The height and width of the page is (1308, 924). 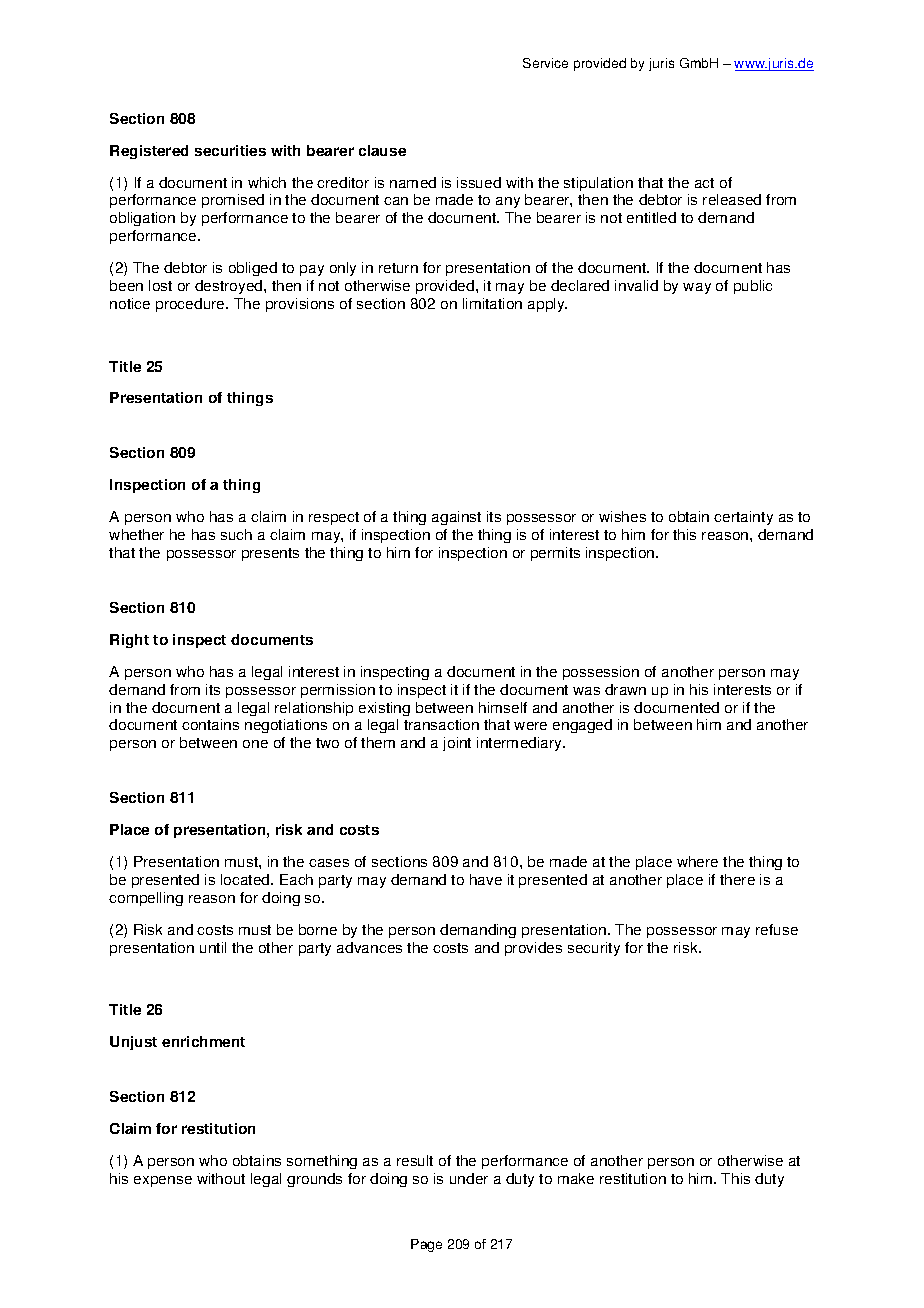 I want to click on clause, so click(x=382, y=150).
